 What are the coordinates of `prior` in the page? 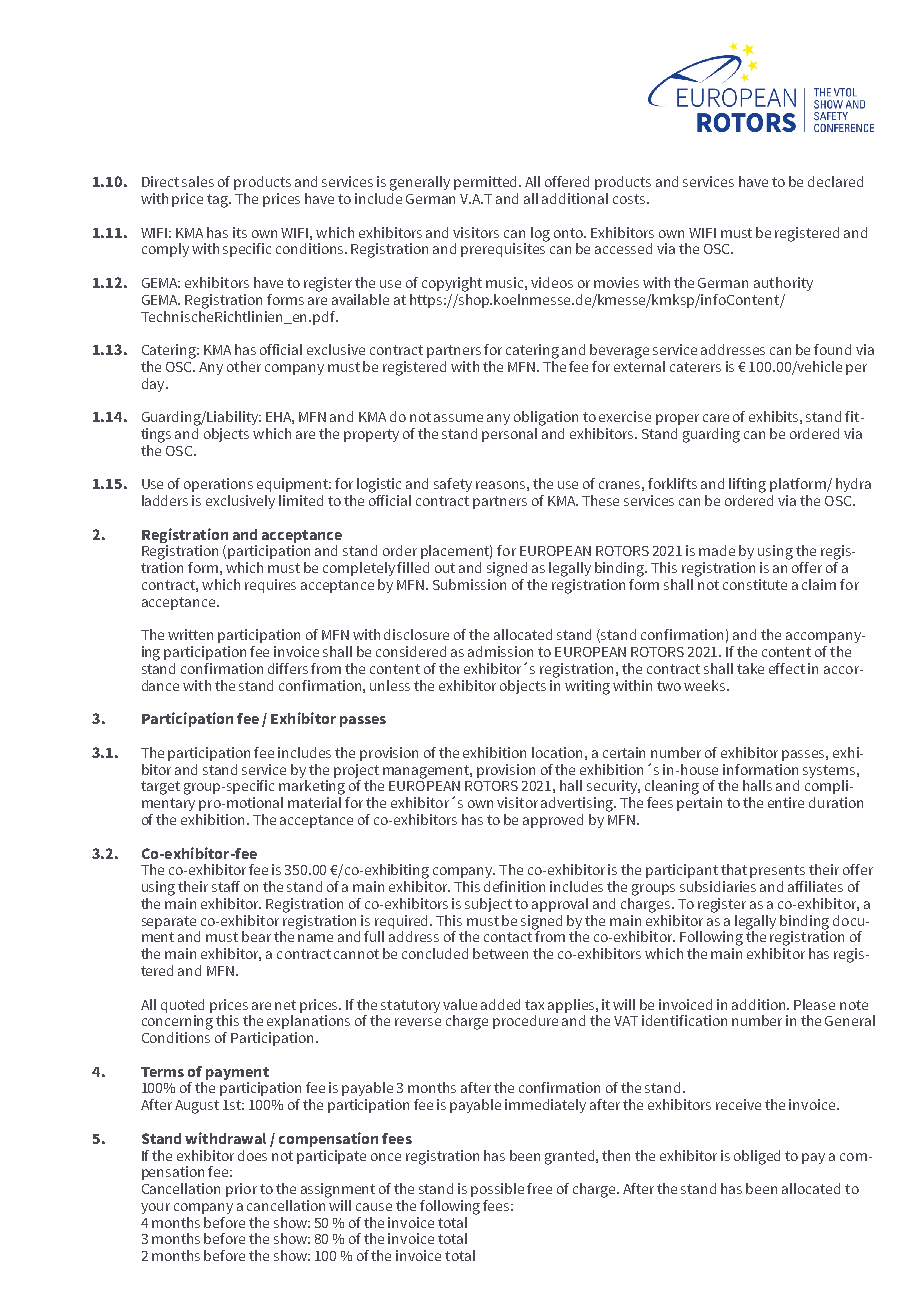 It's located at (241, 1190).
